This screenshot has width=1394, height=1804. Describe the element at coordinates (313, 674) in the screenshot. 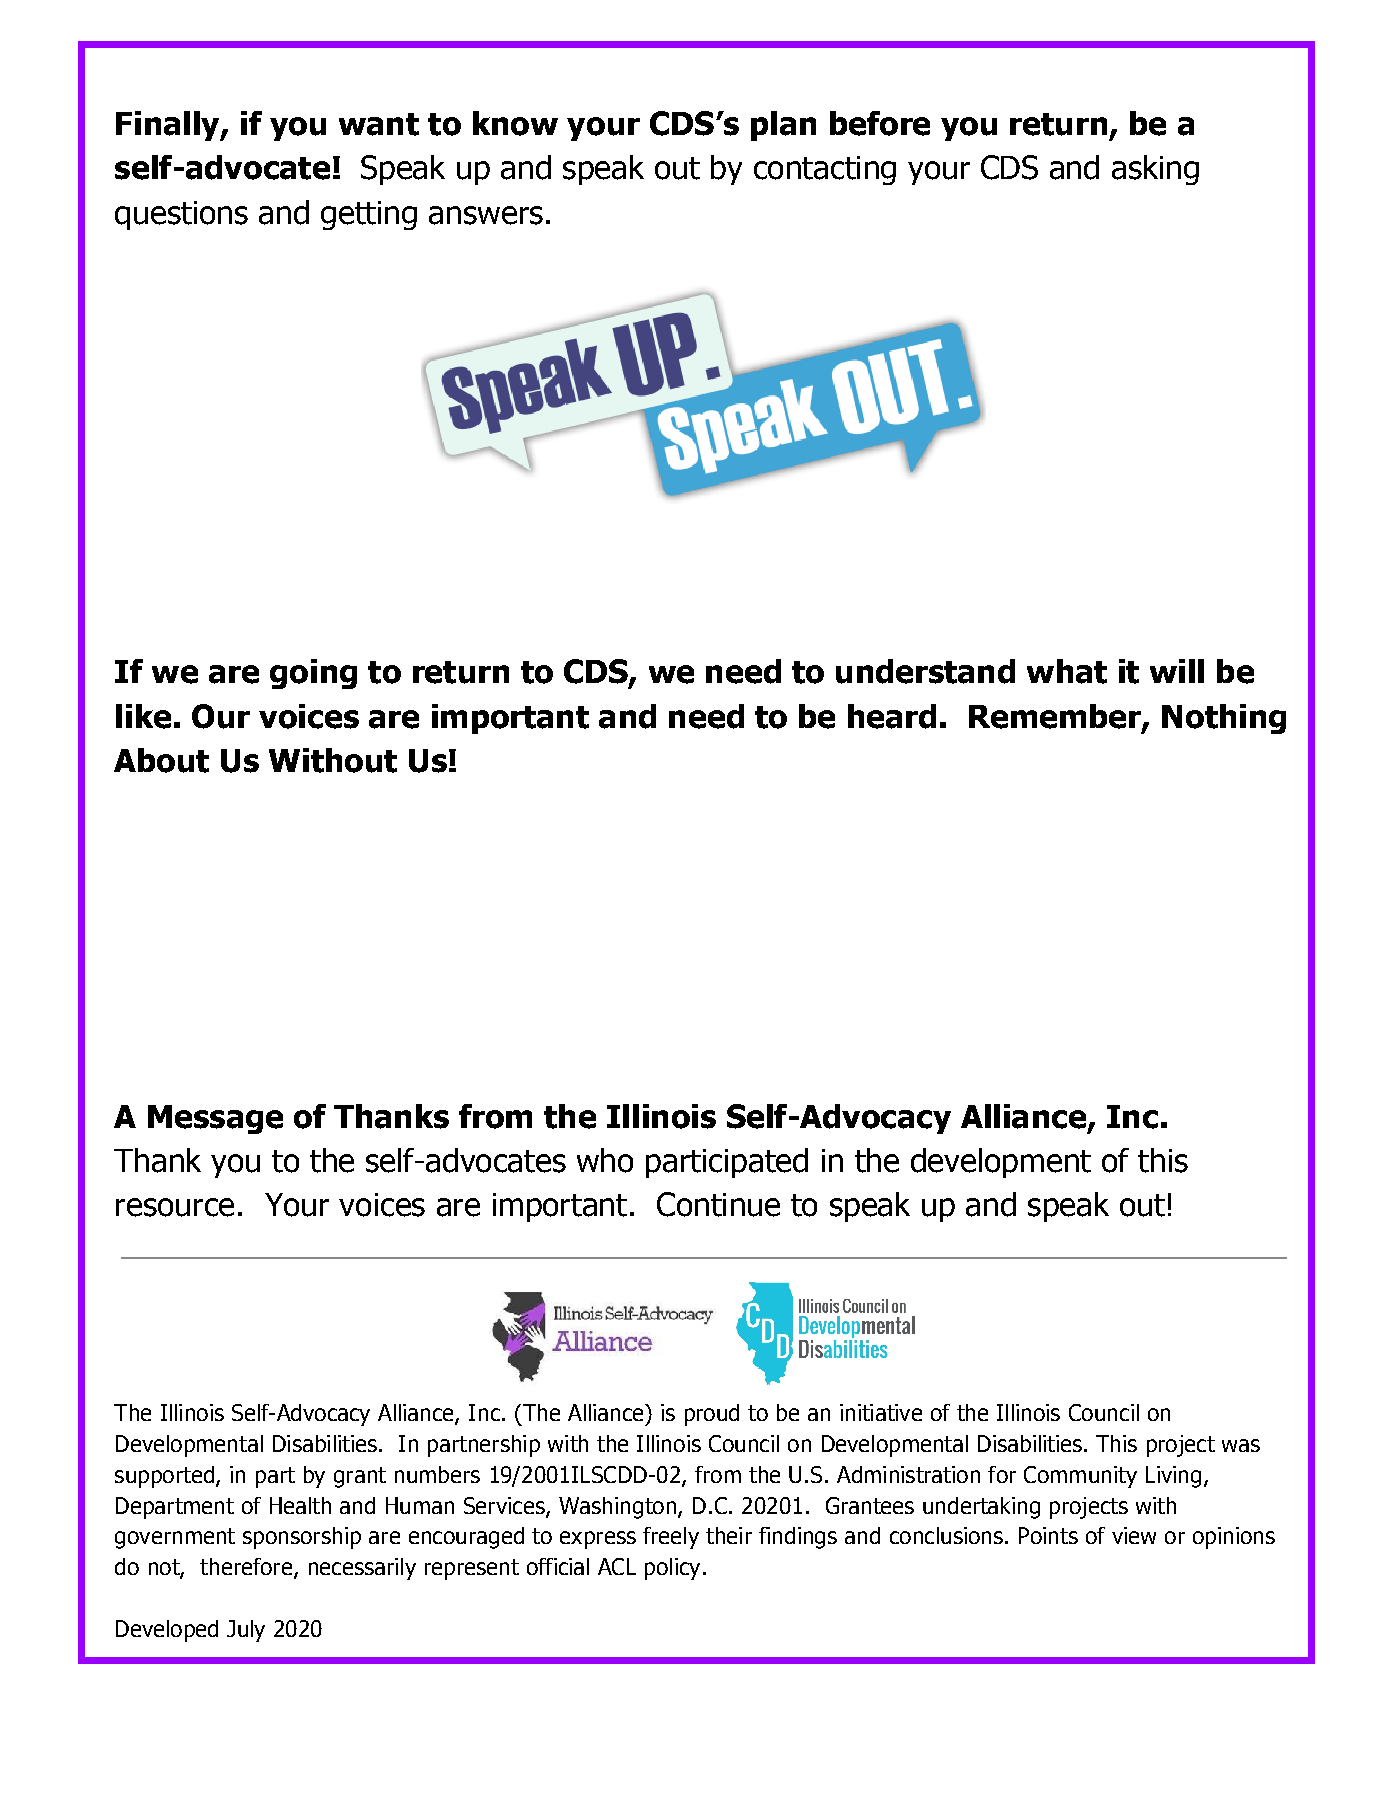

I see `going` at that location.
